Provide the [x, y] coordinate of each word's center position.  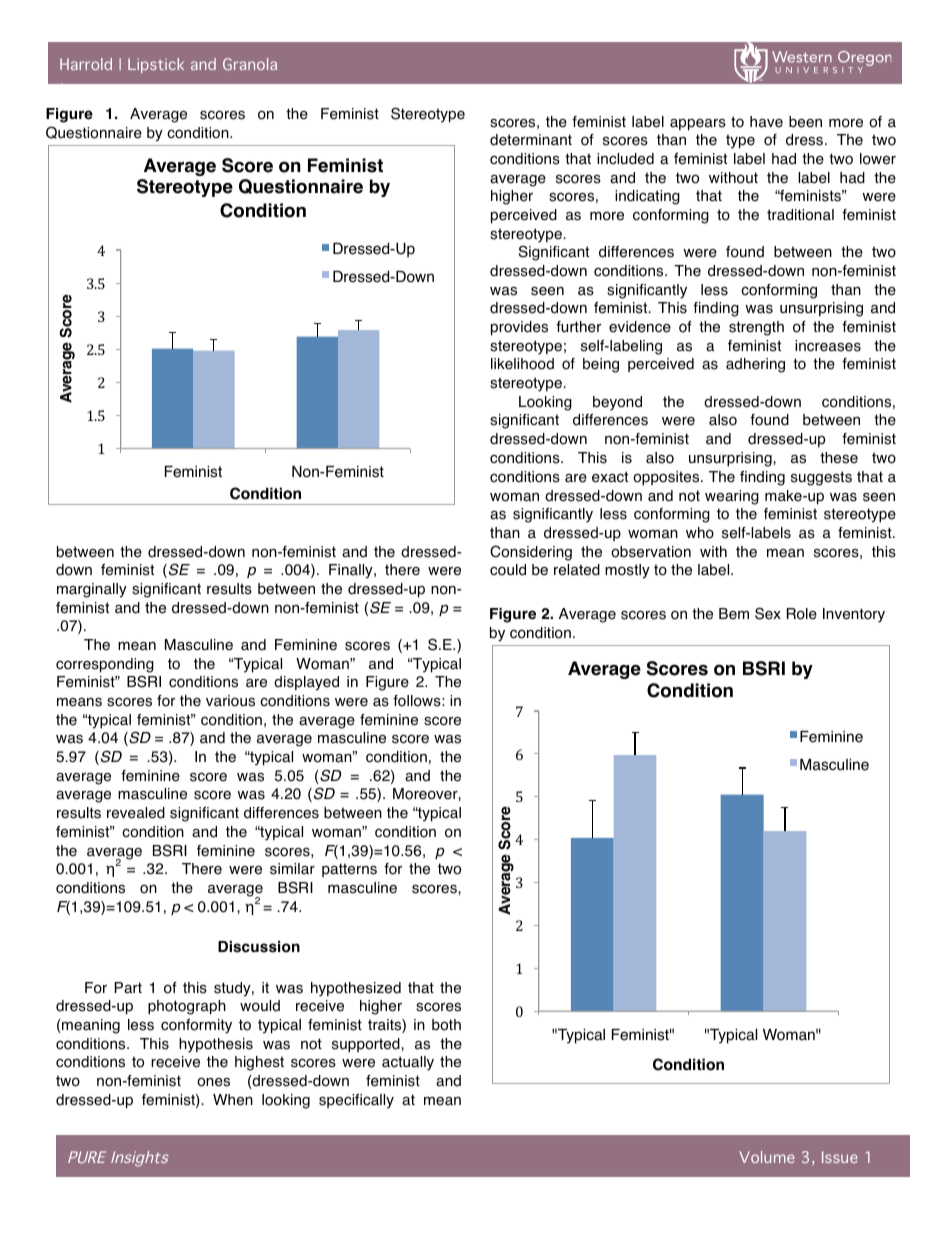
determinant [531, 140]
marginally [92, 590]
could [508, 570]
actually [408, 1063]
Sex [768, 613]
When [233, 1100]
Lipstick [156, 65]
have [766, 122]
